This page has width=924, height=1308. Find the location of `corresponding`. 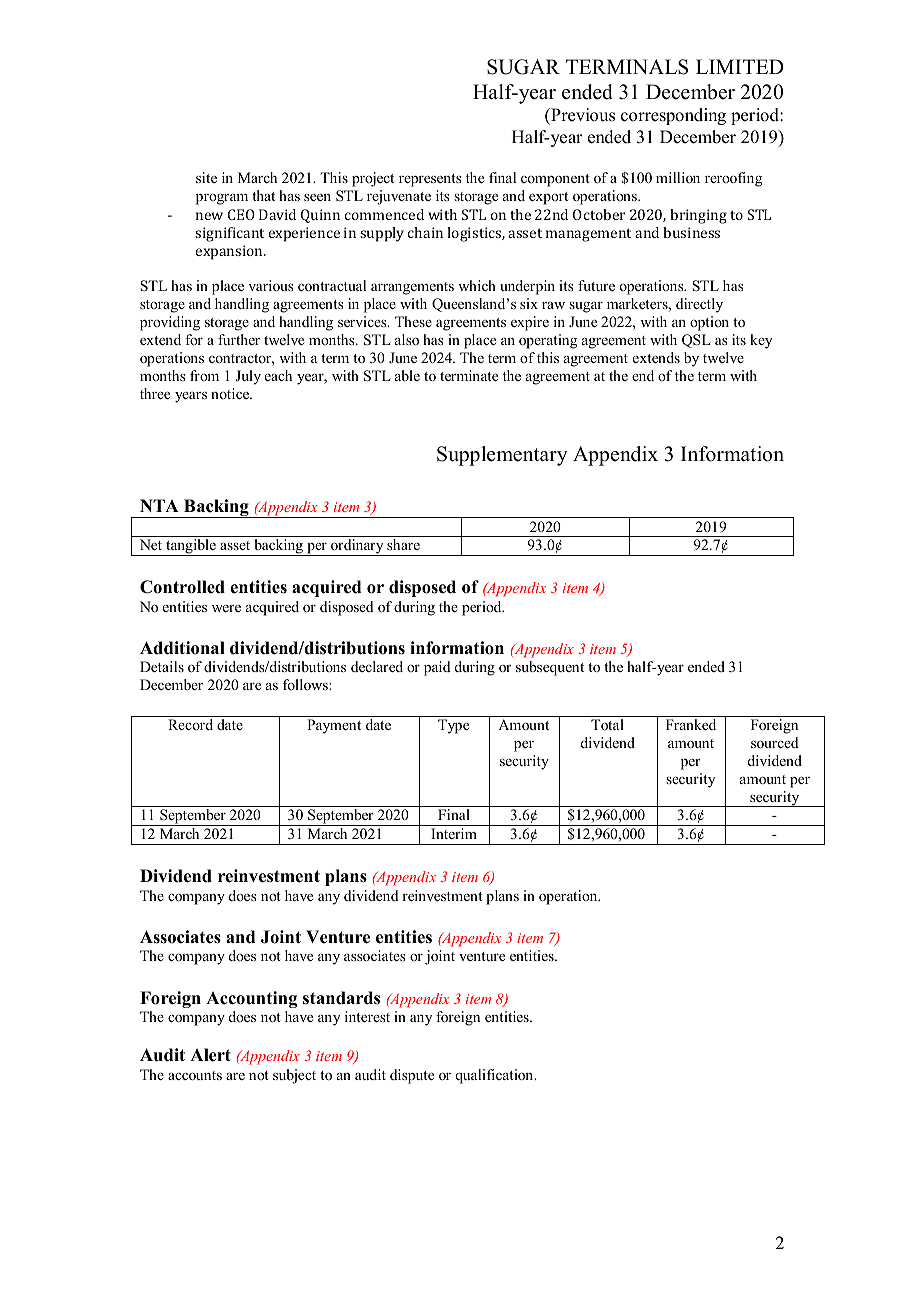

corresponding is located at coordinates (673, 116).
